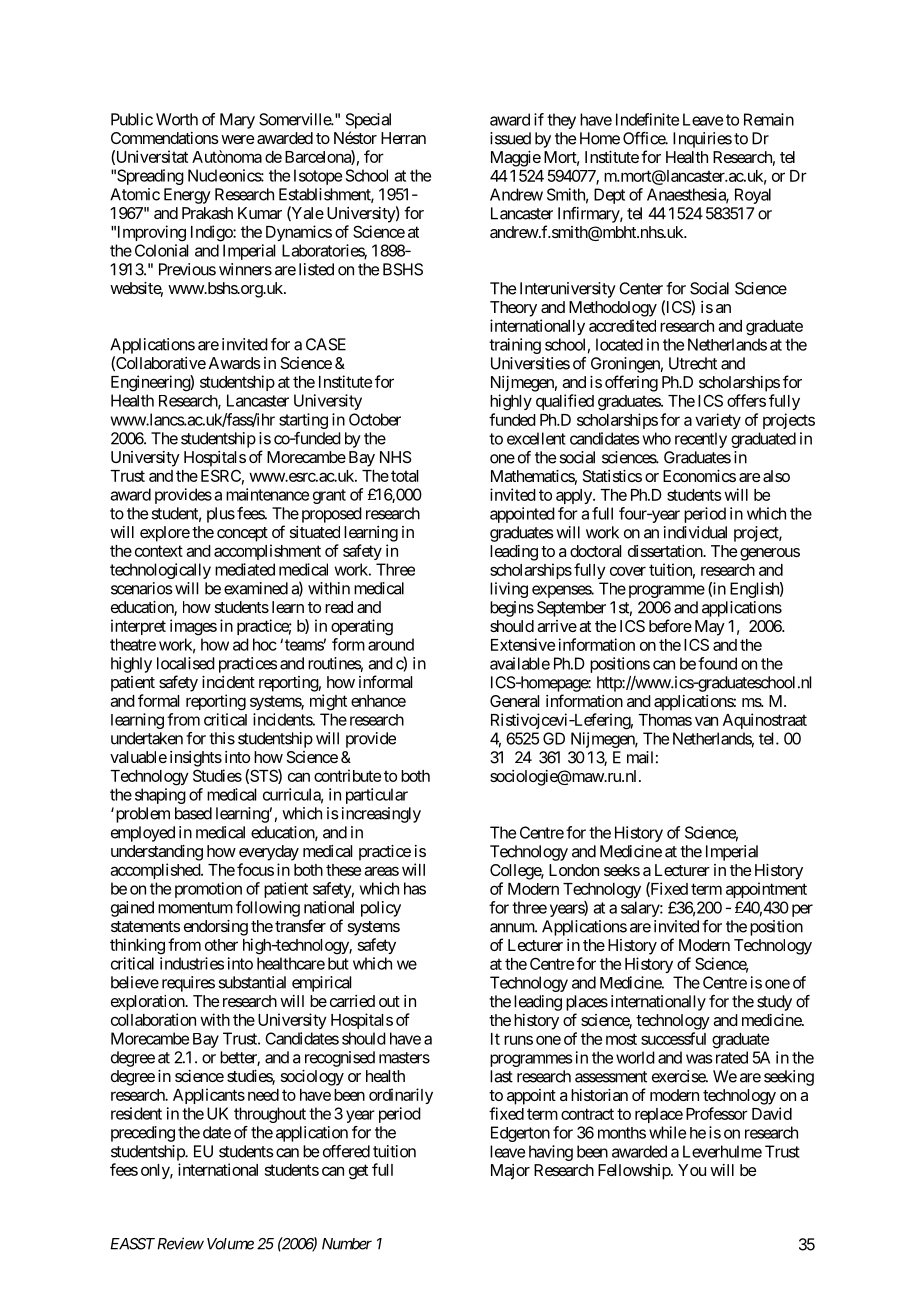 The width and height of the document is (924, 1308). Describe the element at coordinates (514, 701) in the document. I see `General` at that location.
